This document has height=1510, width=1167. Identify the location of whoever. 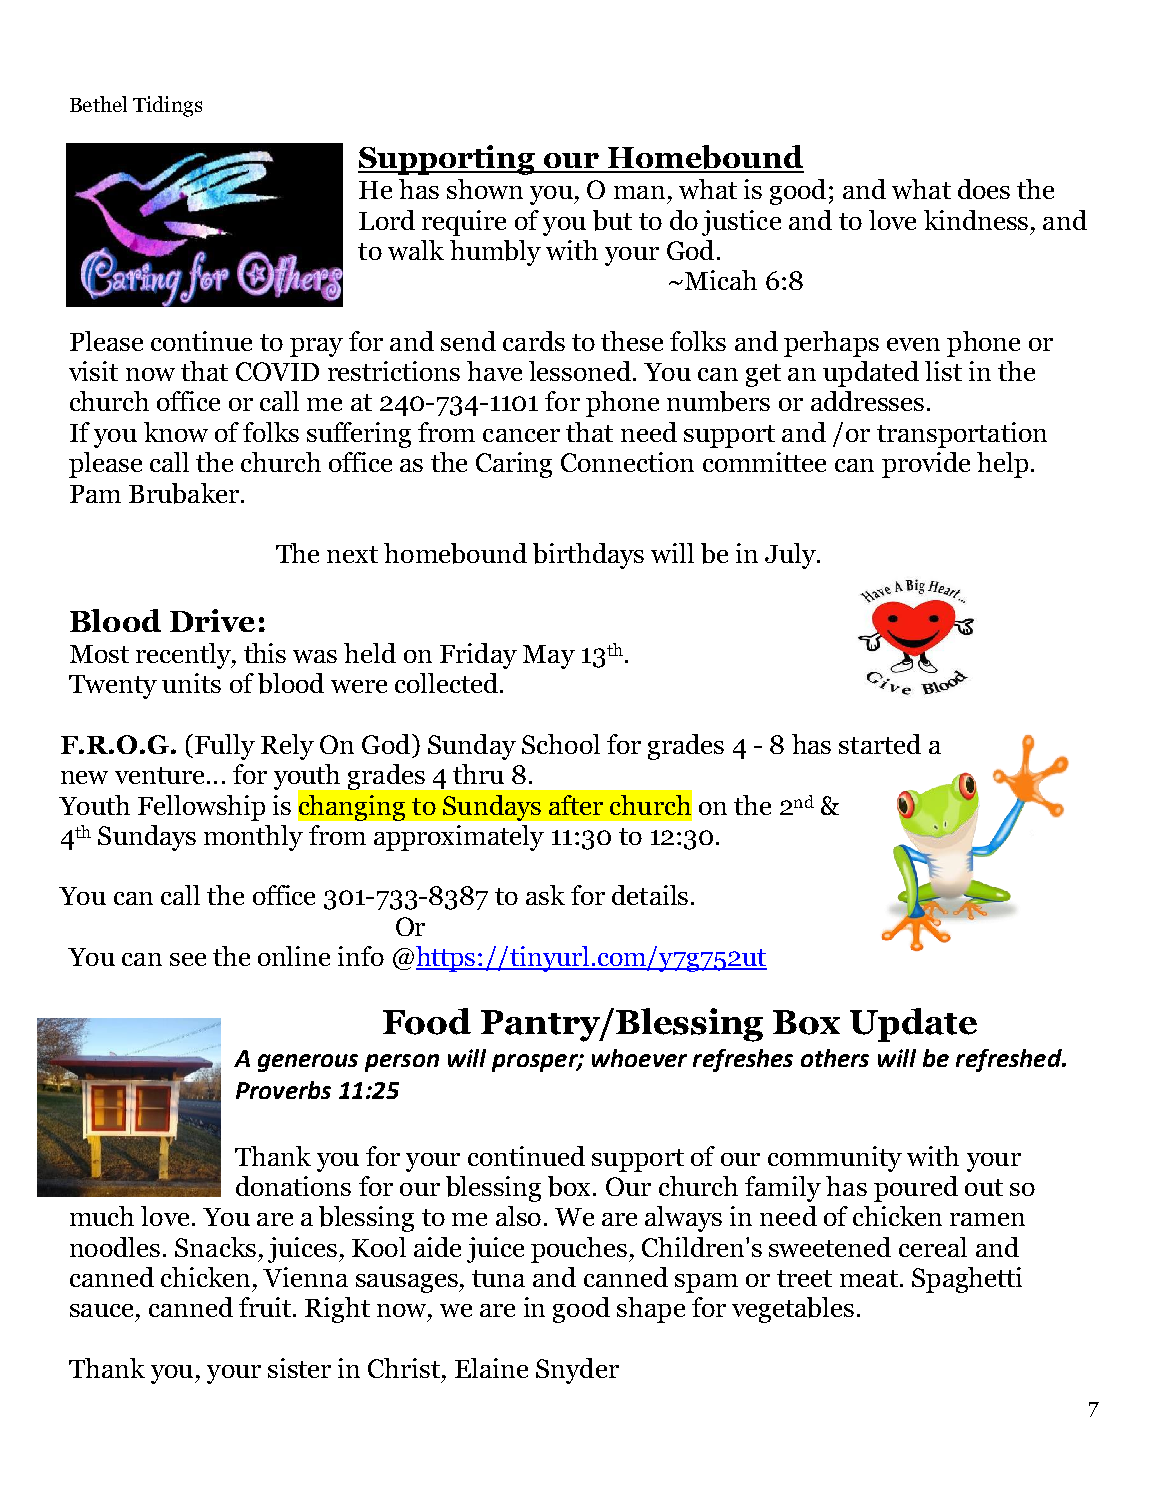
(639, 1058).
